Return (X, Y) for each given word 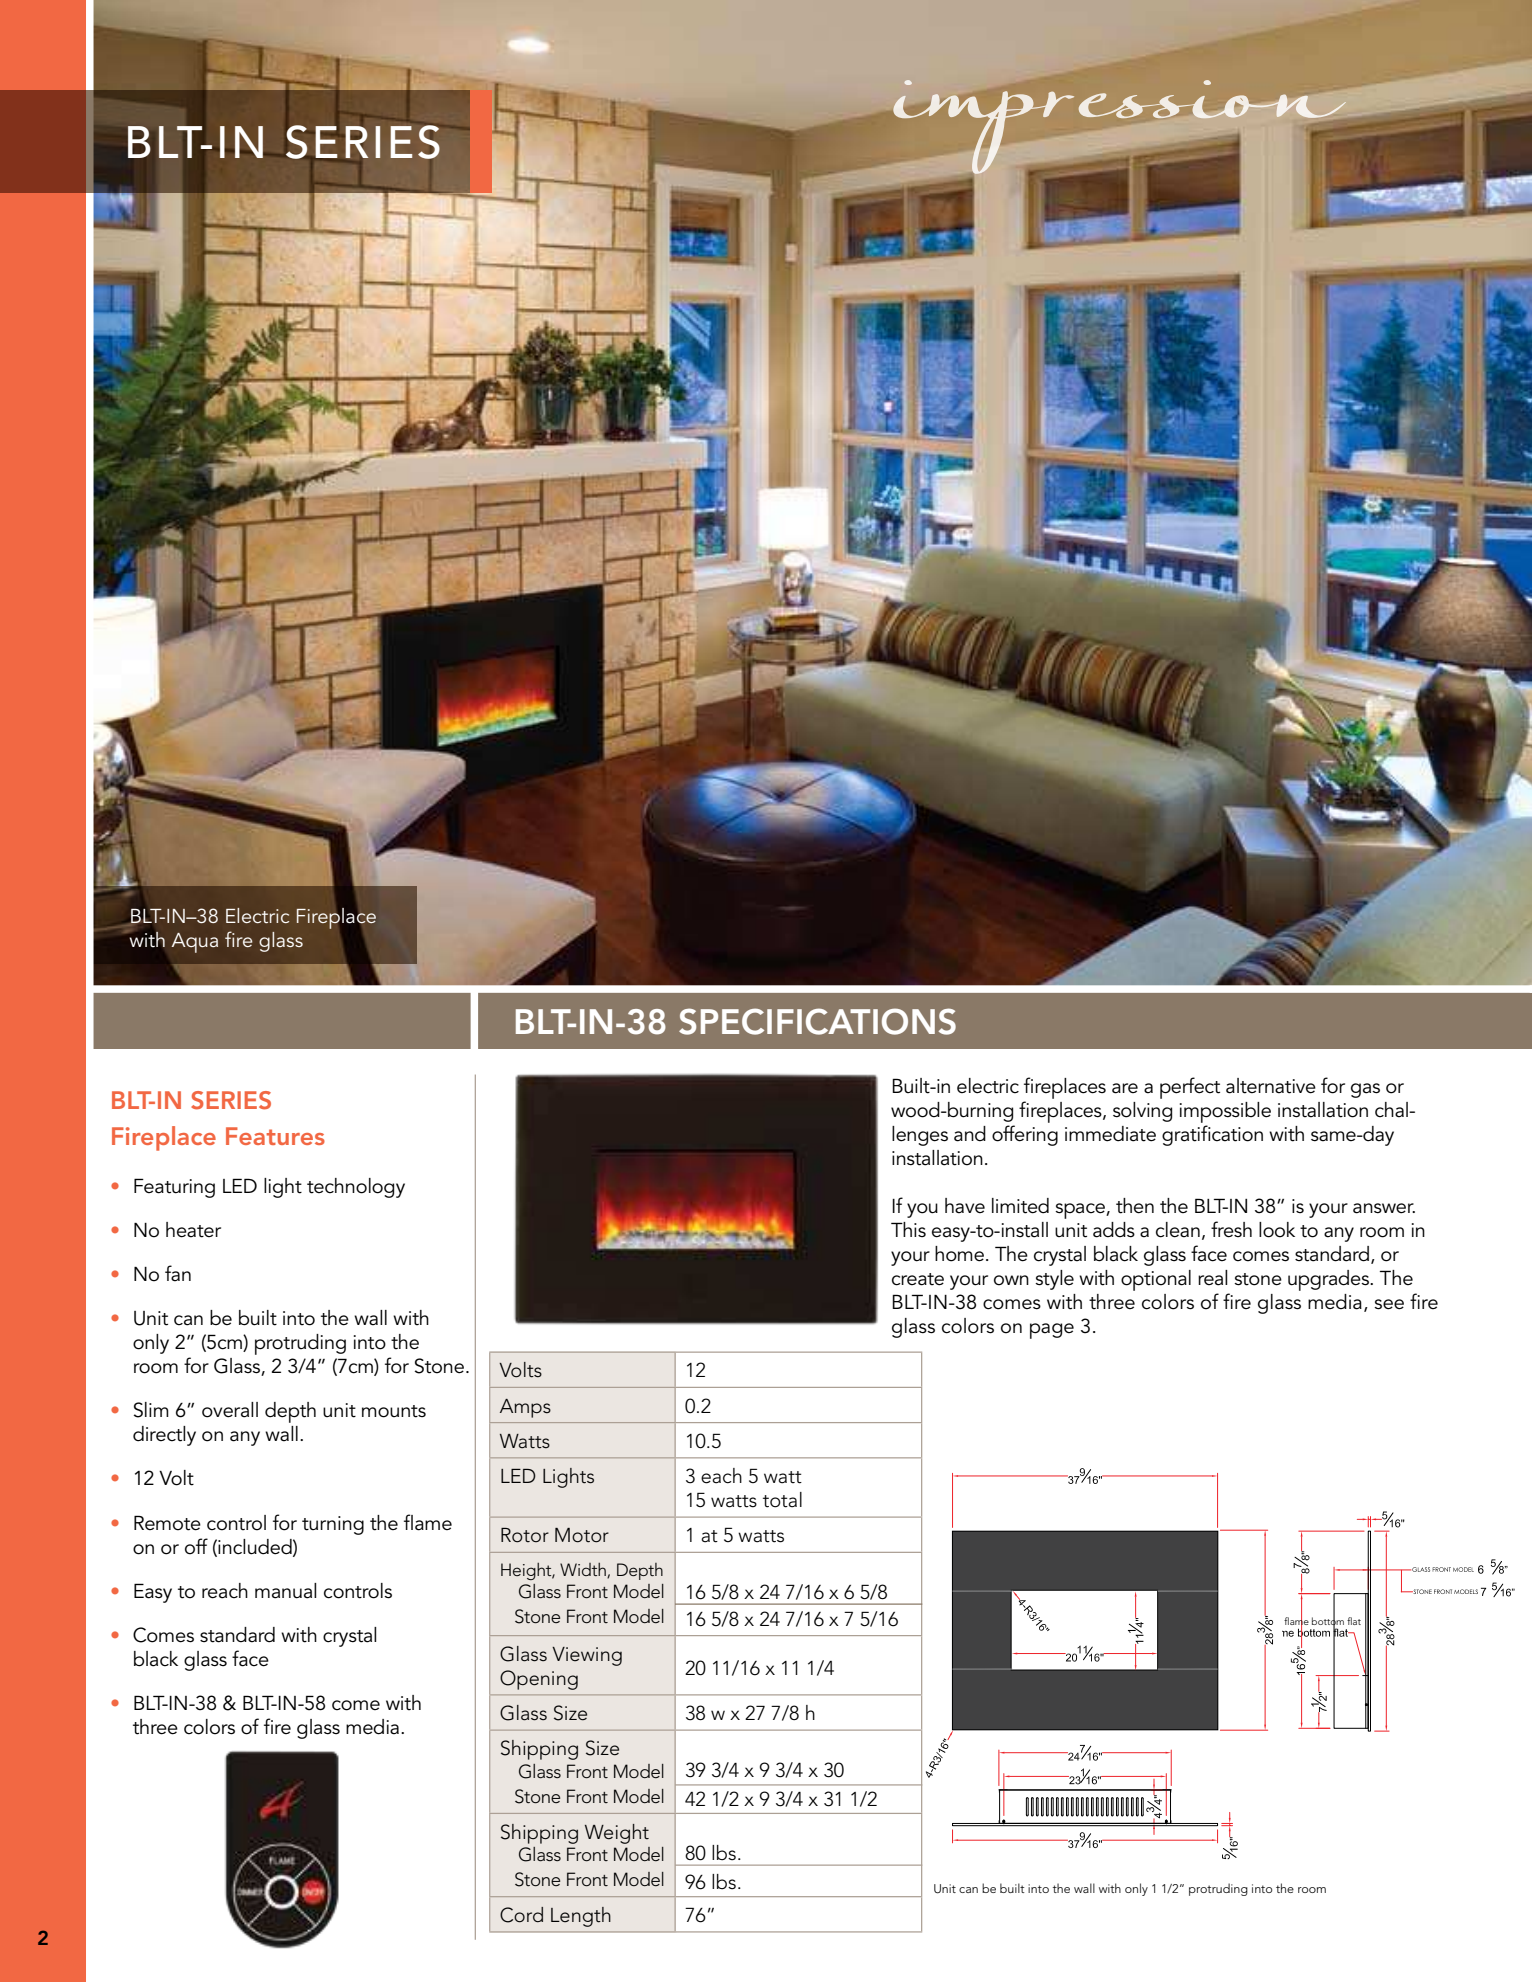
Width (584, 1570)
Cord (521, 1915)
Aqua (195, 943)
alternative (1271, 1086)
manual (285, 1591)
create (918, 1279)
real (1212, 1278)
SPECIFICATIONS (817, 1021)
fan (178, 1273)
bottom (1328, 1621)
